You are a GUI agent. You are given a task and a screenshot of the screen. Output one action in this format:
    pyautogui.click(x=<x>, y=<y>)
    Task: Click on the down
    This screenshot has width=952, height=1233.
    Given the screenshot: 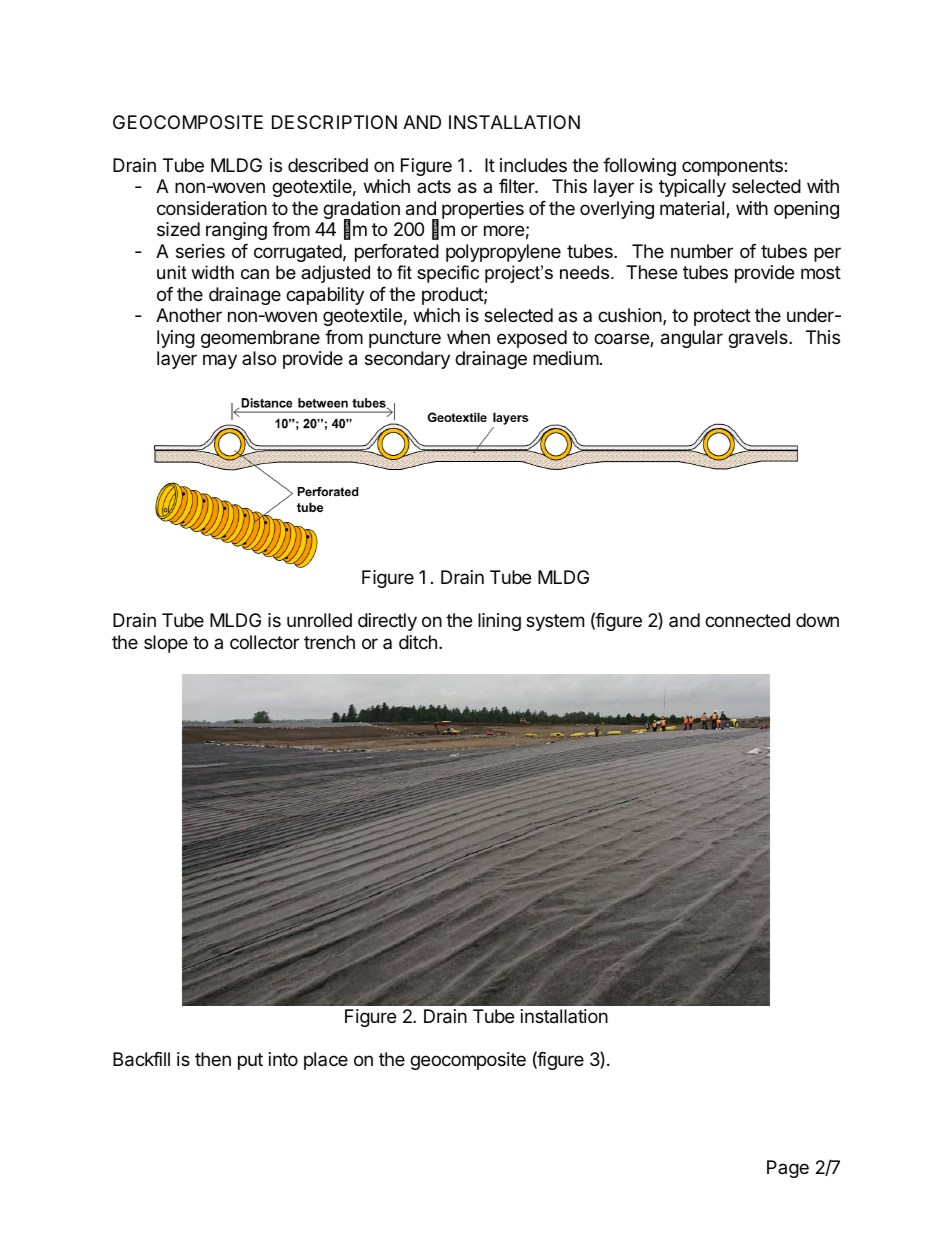 What is the action you would take?
    pyautogui.click(x=817, y=620)
